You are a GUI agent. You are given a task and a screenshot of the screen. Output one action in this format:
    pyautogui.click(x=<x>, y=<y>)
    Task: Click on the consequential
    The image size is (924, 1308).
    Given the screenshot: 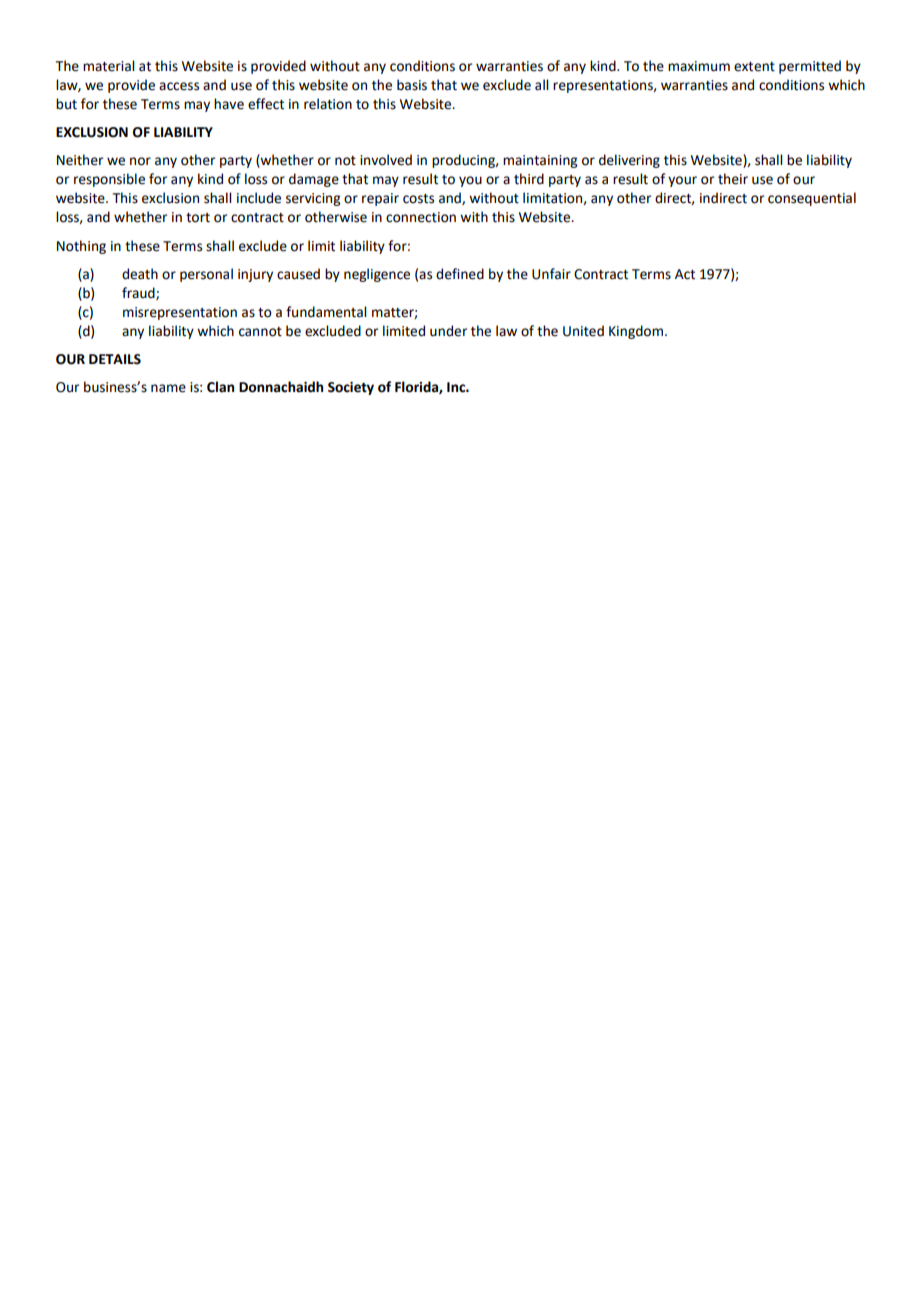 What is the action you would take?
    pyautogui.click(x=812, y=199)
